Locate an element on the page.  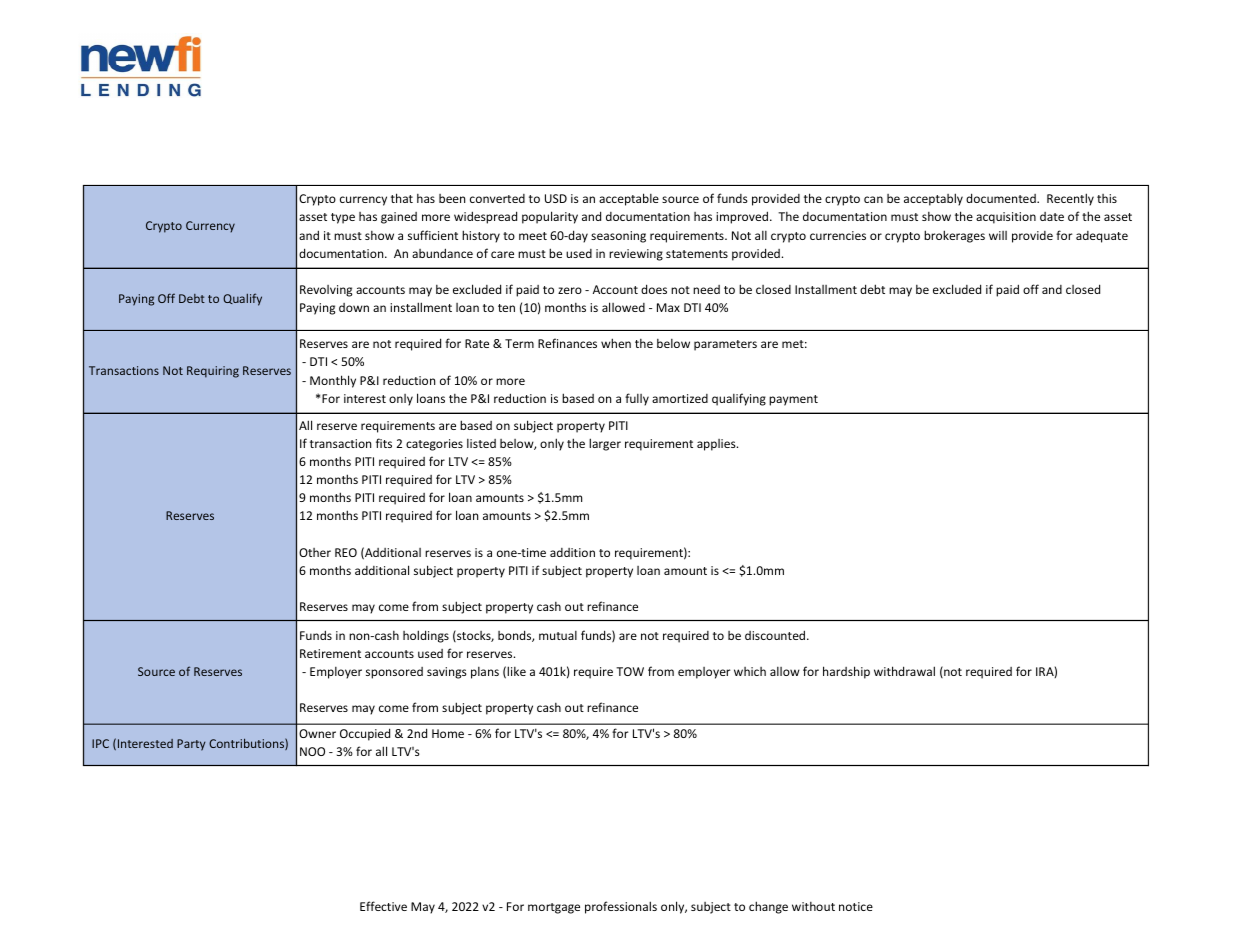
type is located at coordinates (343, 218).
